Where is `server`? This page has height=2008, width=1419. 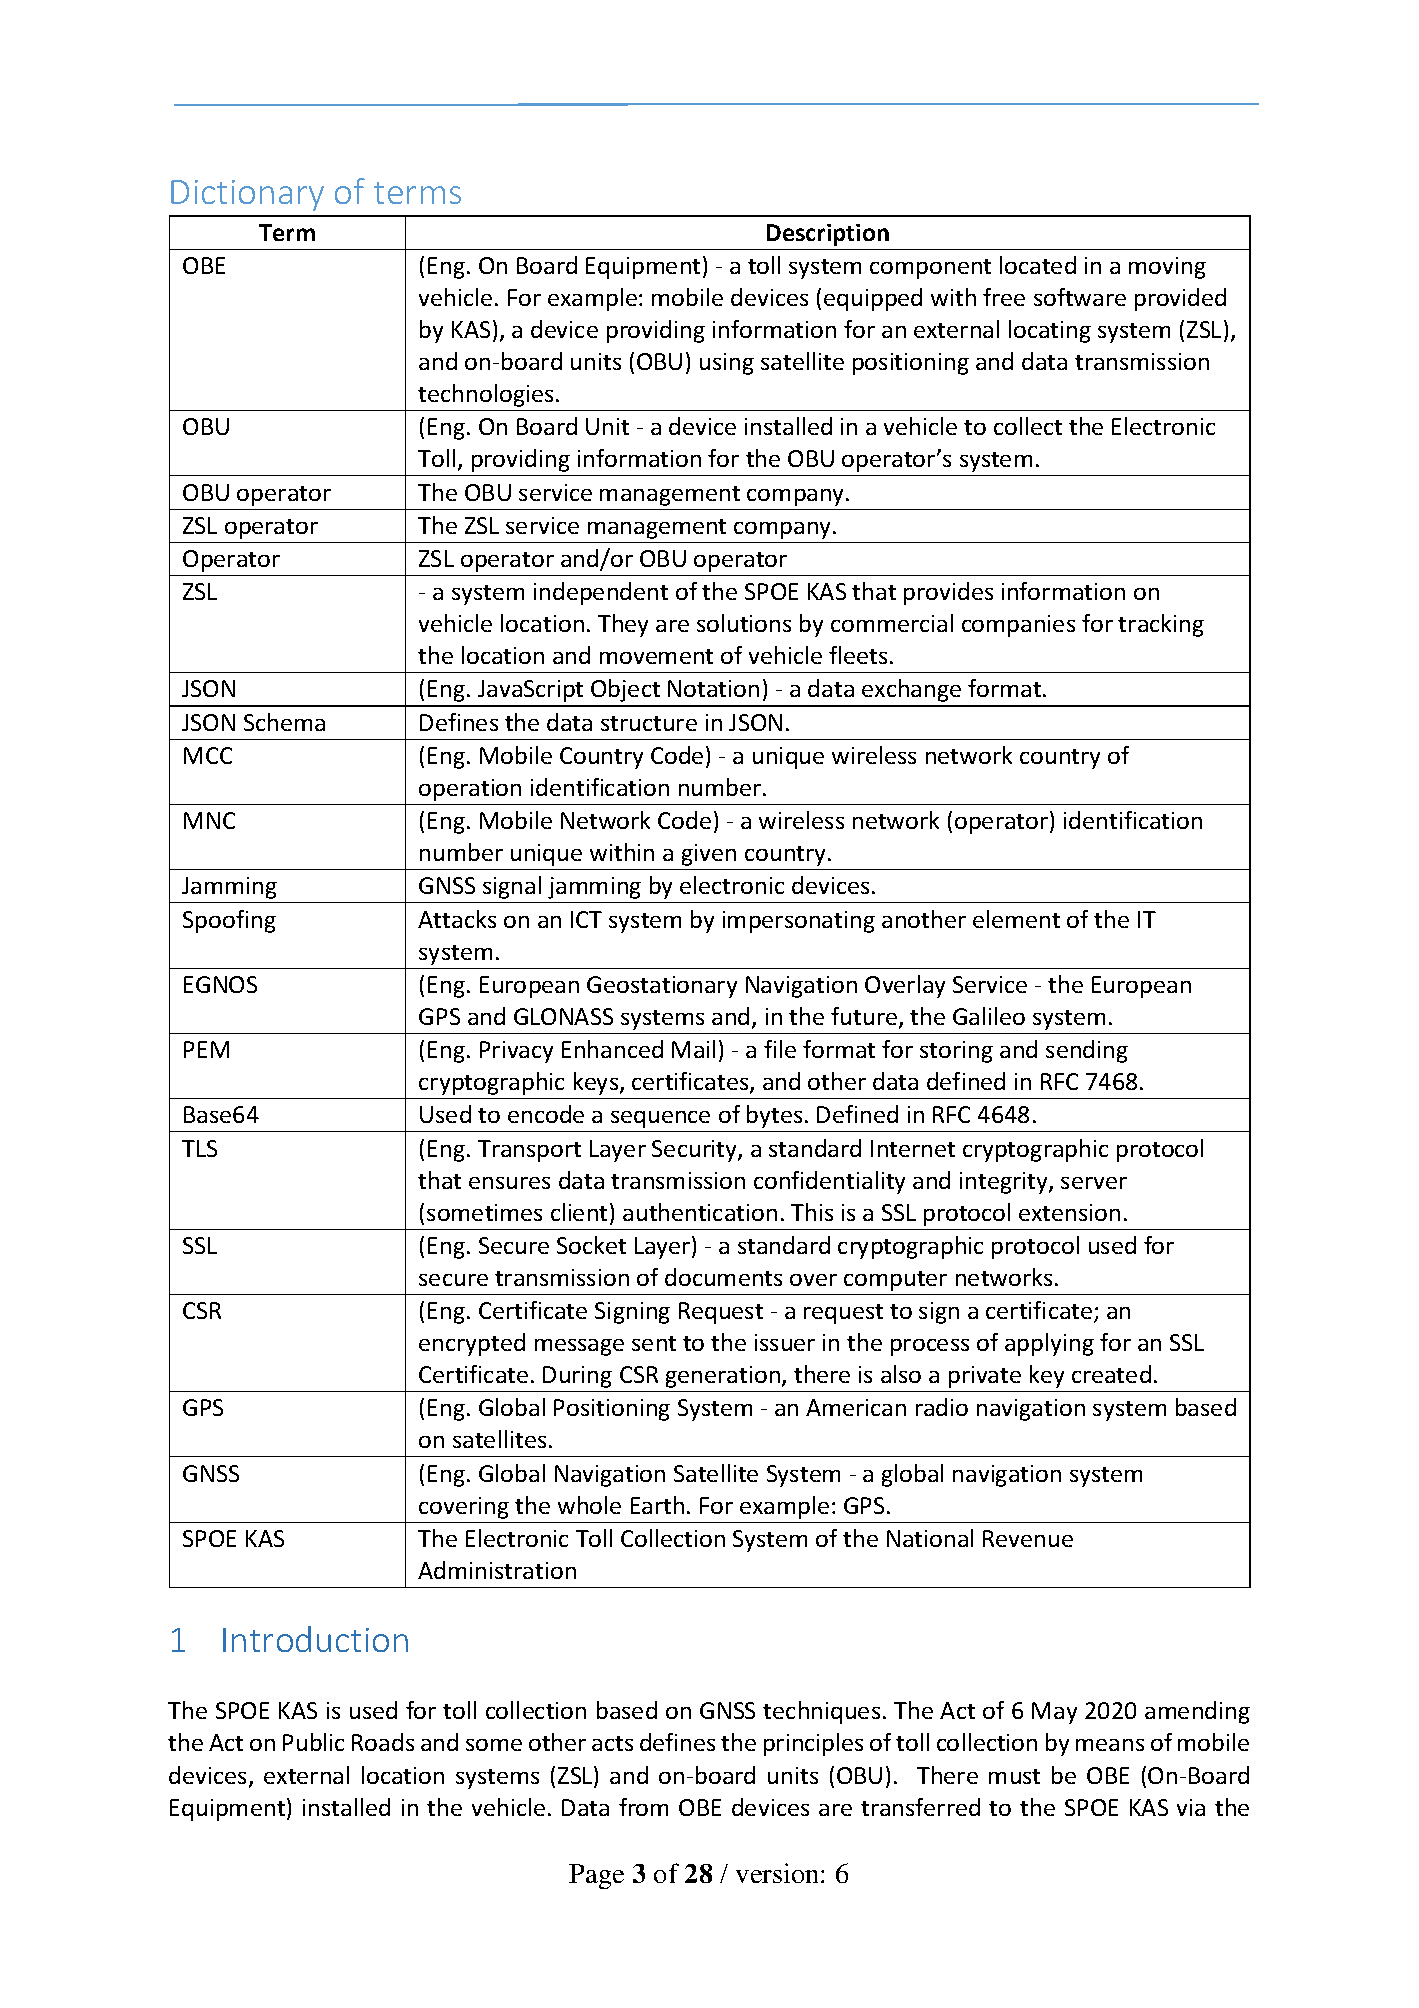 server is located at coordinates (1094, 1183).
